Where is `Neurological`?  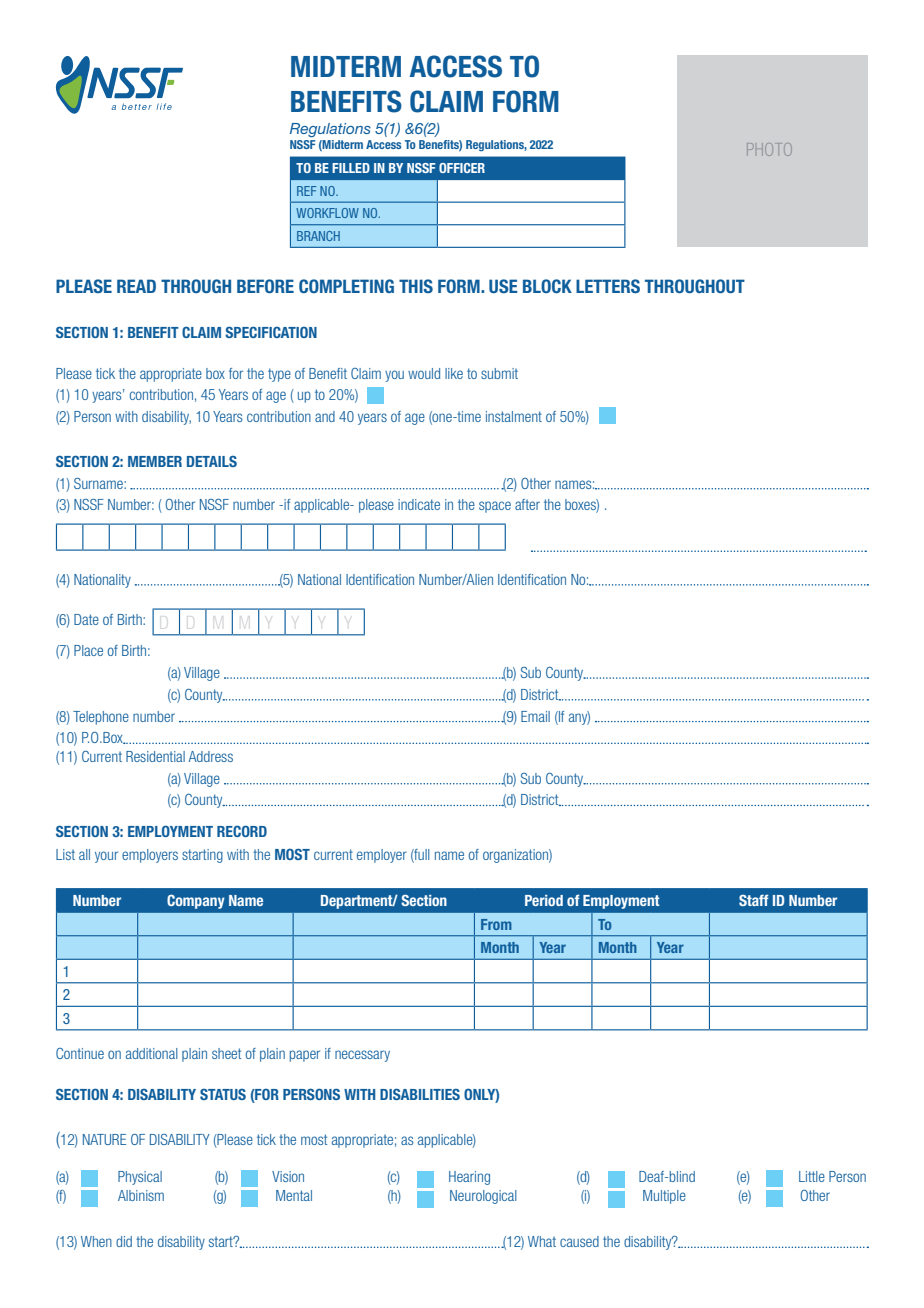
Neurological is located at coordinates (483, 1197).
